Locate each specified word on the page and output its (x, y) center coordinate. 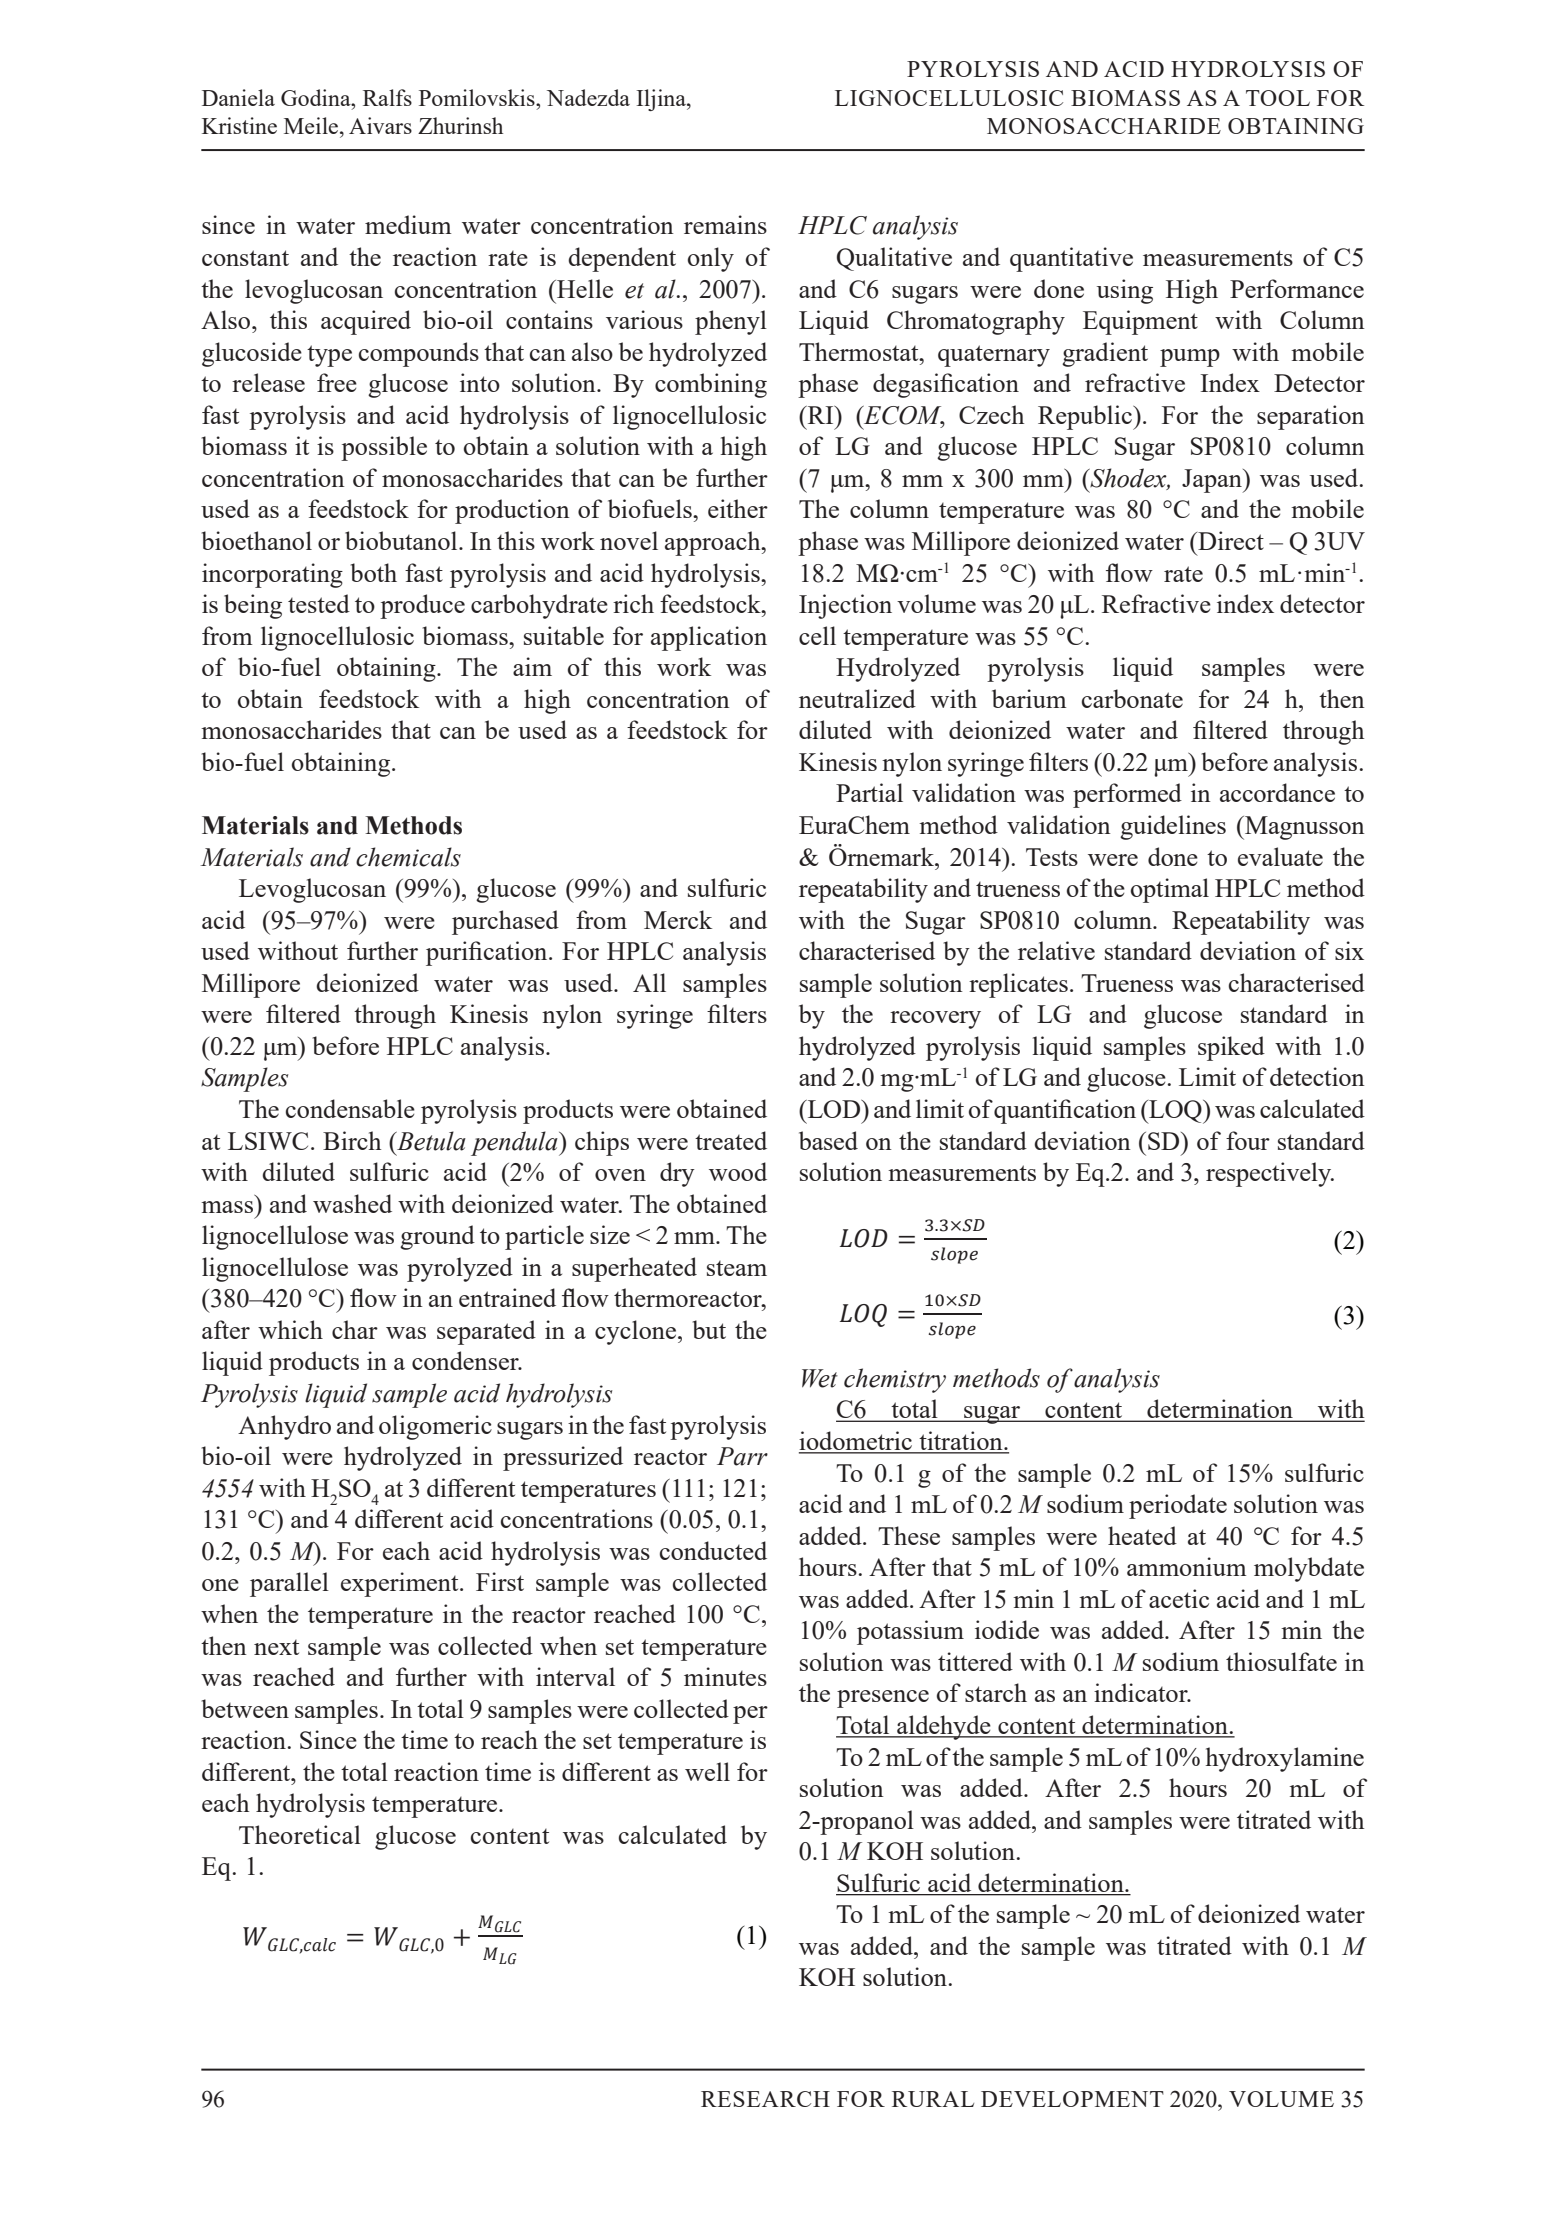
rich (633, 603)
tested (319, 603)
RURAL (933, 2099)
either (738, 508)
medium (408, 224)
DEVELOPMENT (1072, 2099)
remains (725, 224)
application (709, 638)
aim (532, 666)
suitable (564, 635)
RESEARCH (765, 2099)
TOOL (1278, 98)
